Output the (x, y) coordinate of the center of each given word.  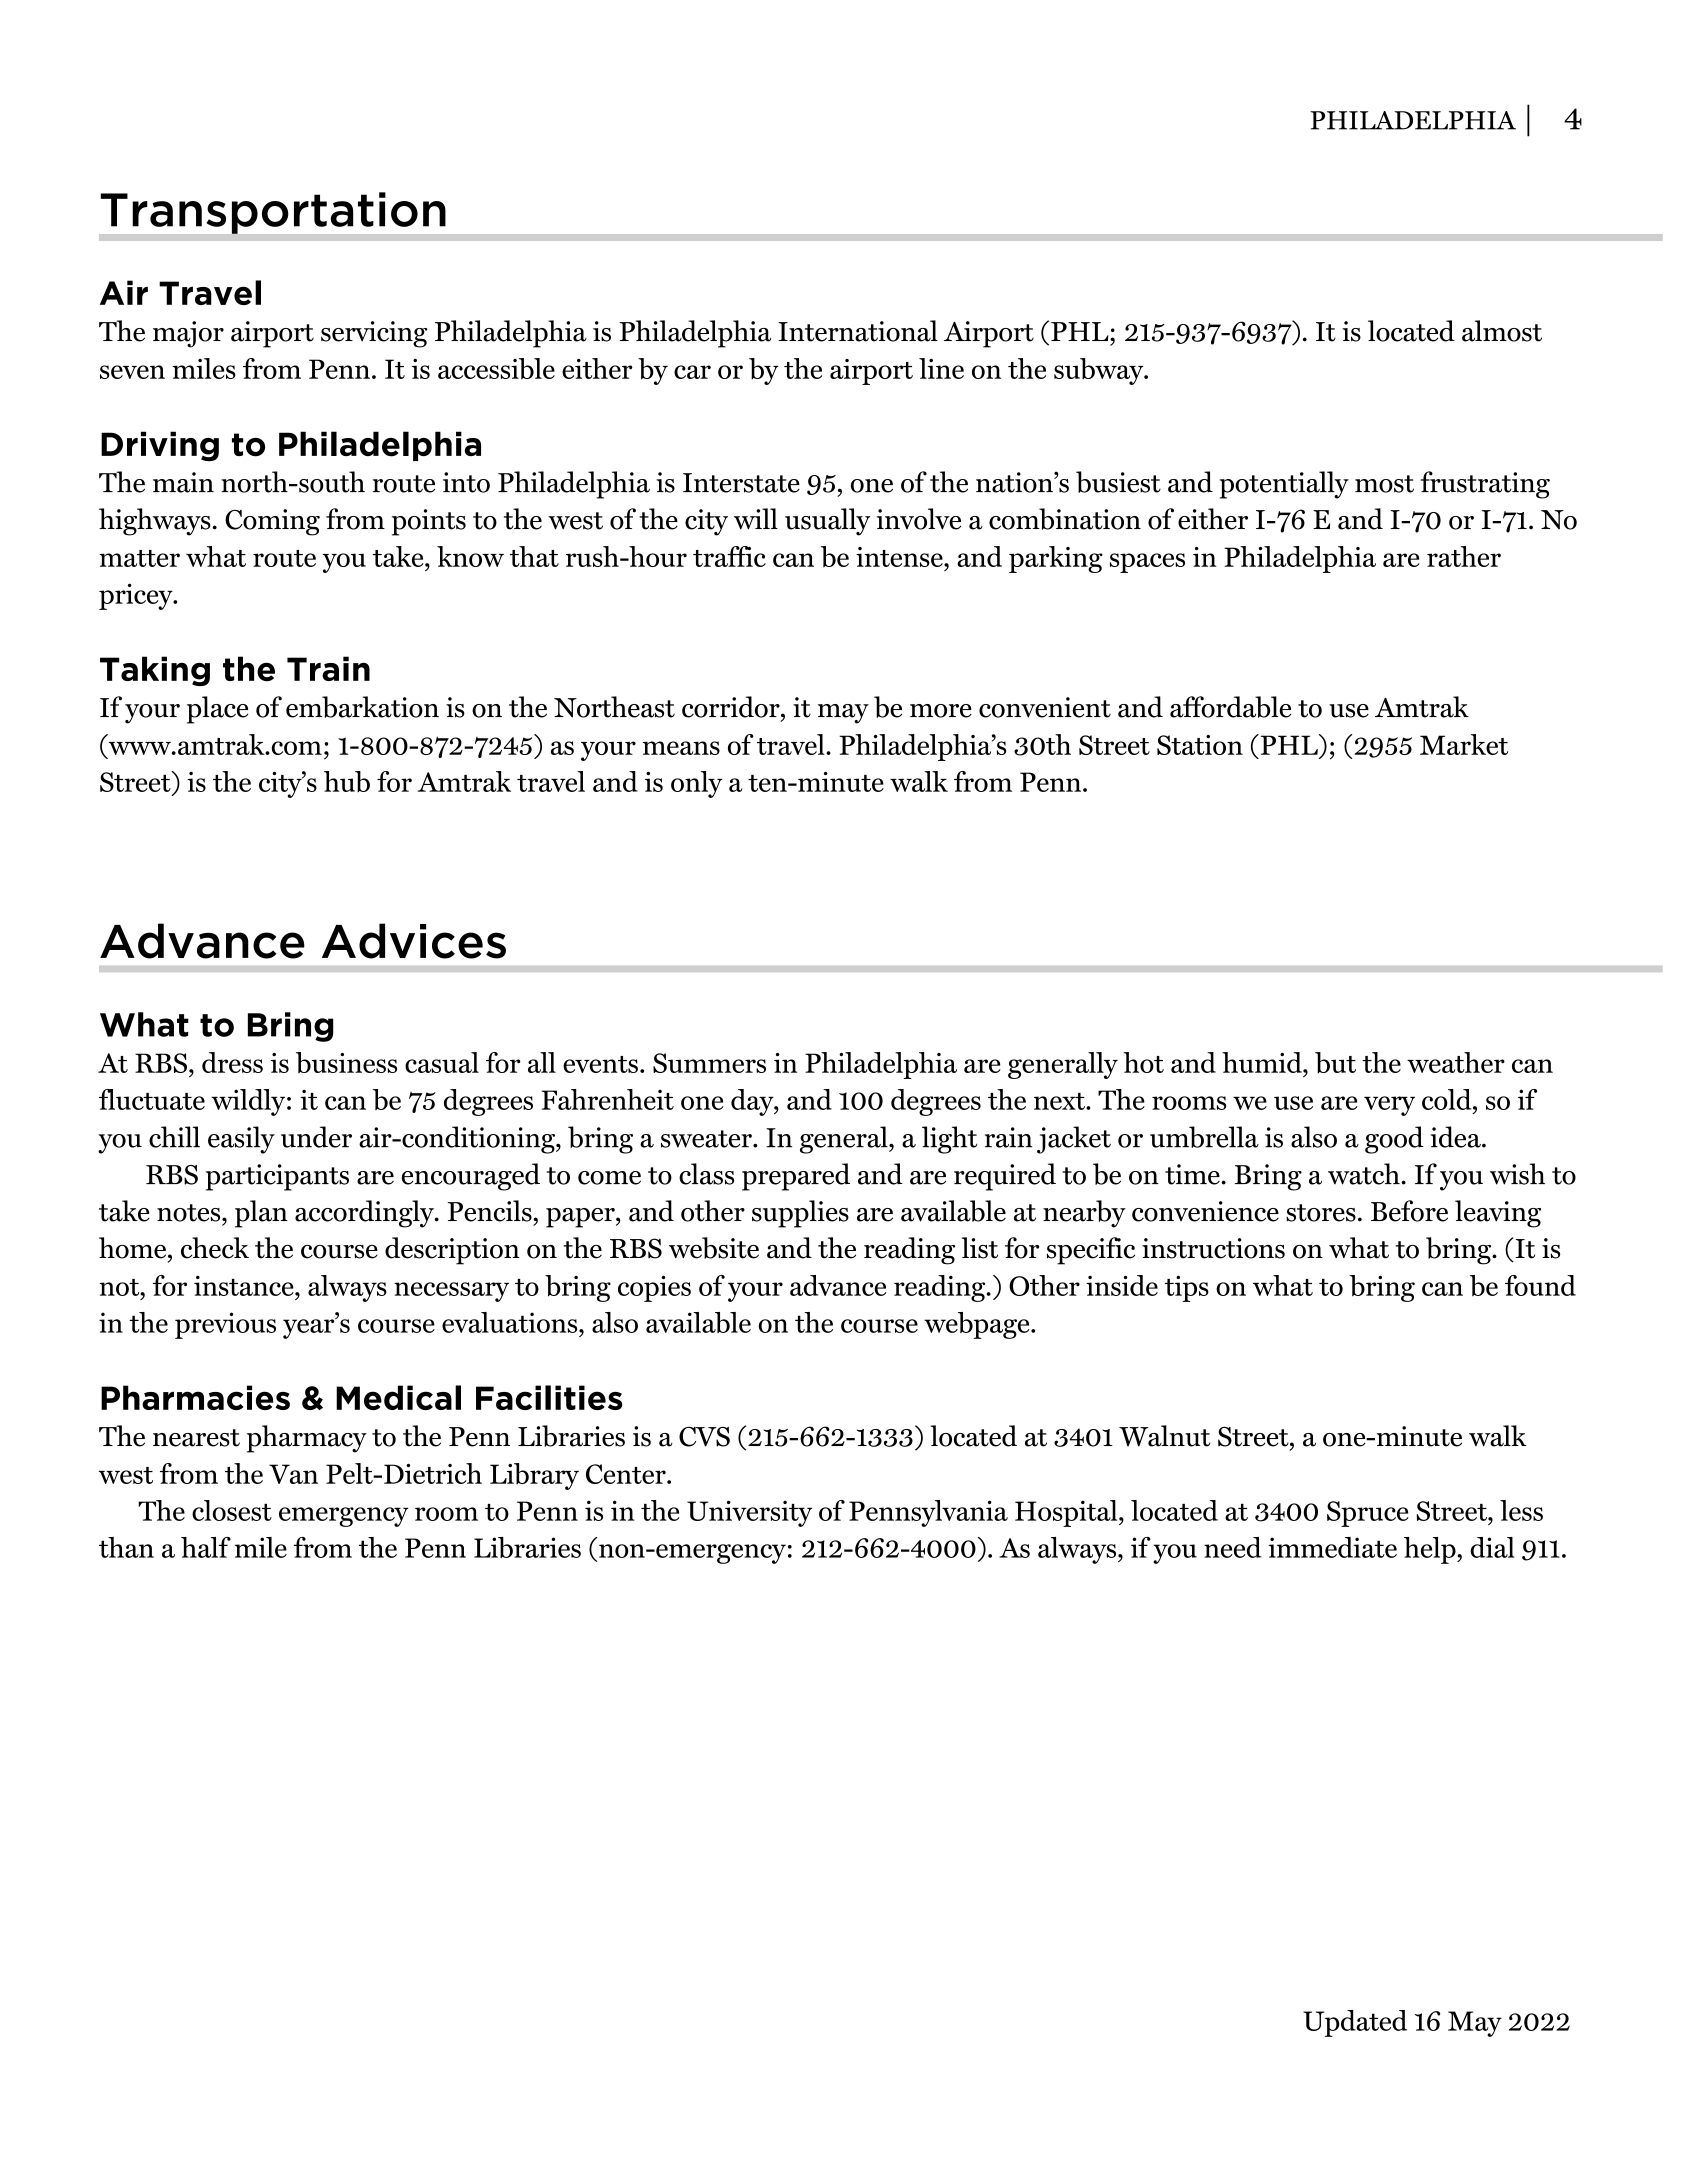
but (1335, 1063)
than (126, 1547)
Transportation (273, 213)
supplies (800, 1214)
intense (900, 557)
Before (1409, 1211)
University (749, 1513)
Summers (709, 1063)
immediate (1332, 1547)
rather (1464, 556)
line (941, 368)
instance (245, 1285)
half (206, 1547)
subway (1100, 371)
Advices (414, 941)
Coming (272, 522)
